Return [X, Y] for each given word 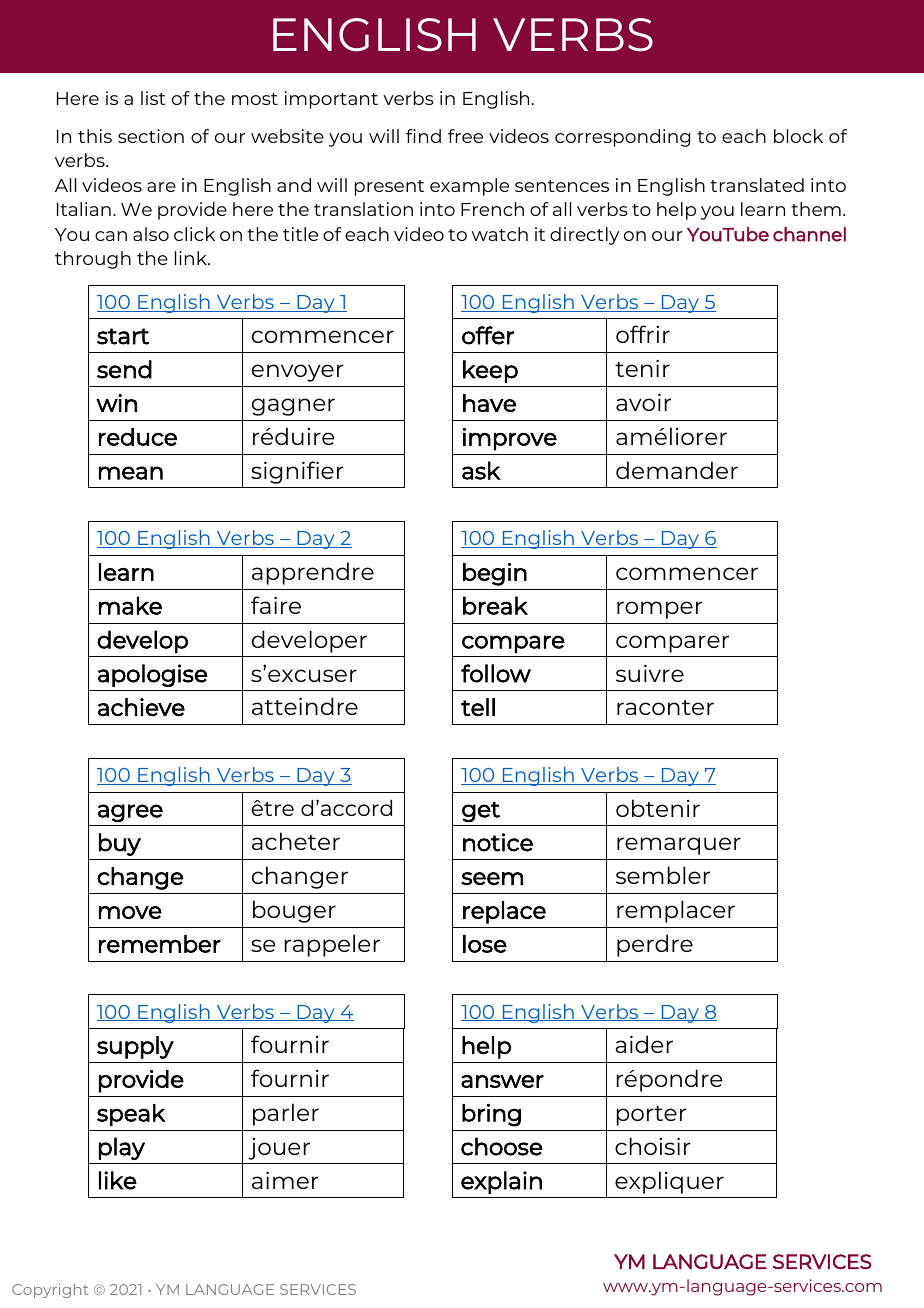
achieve [141, 707]
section [151, 136]
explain [501, 1182]
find [423, 136]
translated [757, 185]
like [118, 1180]
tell [478, 707]
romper [660, 610]
